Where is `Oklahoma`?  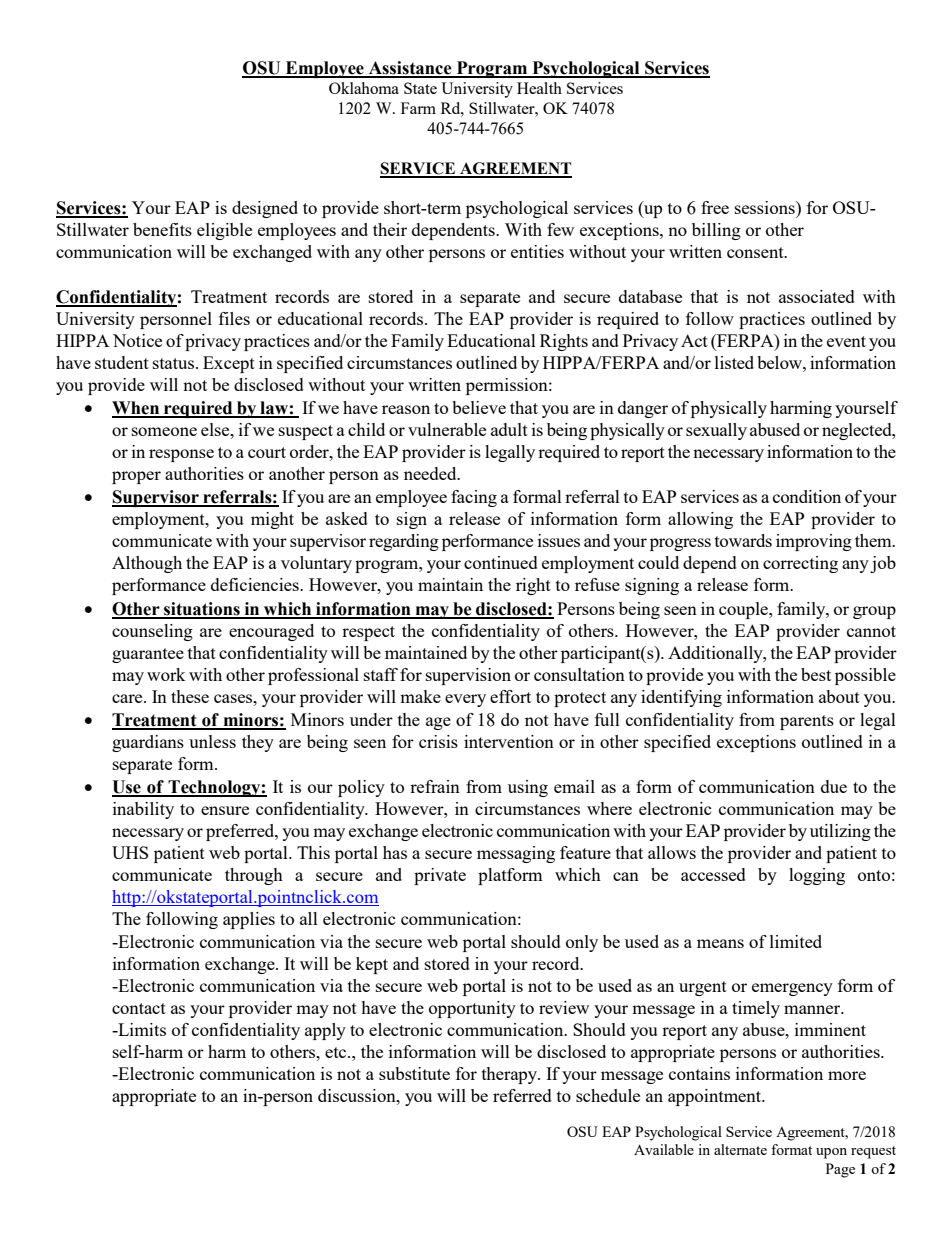 Oklahoma is located at coordinates (364, 88).
